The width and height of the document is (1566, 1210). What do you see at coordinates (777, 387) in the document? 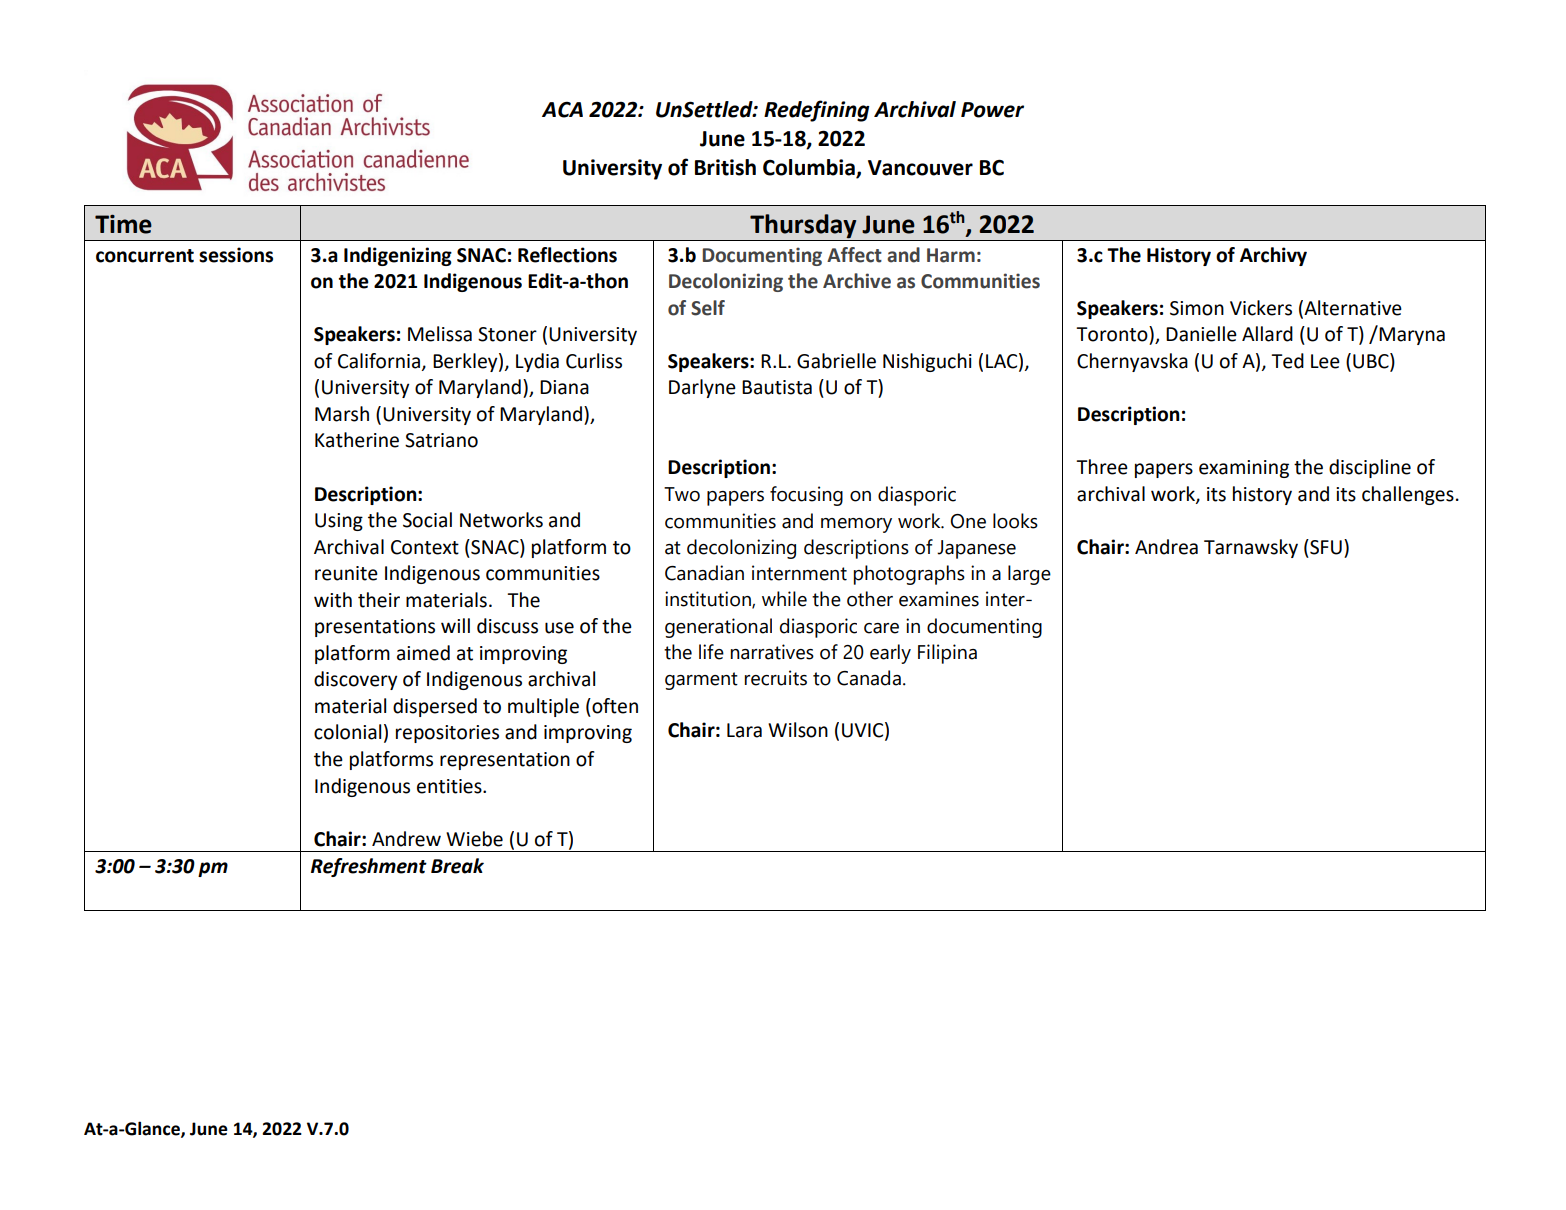
I see `Bautista` at bounding box center [777, 387].
